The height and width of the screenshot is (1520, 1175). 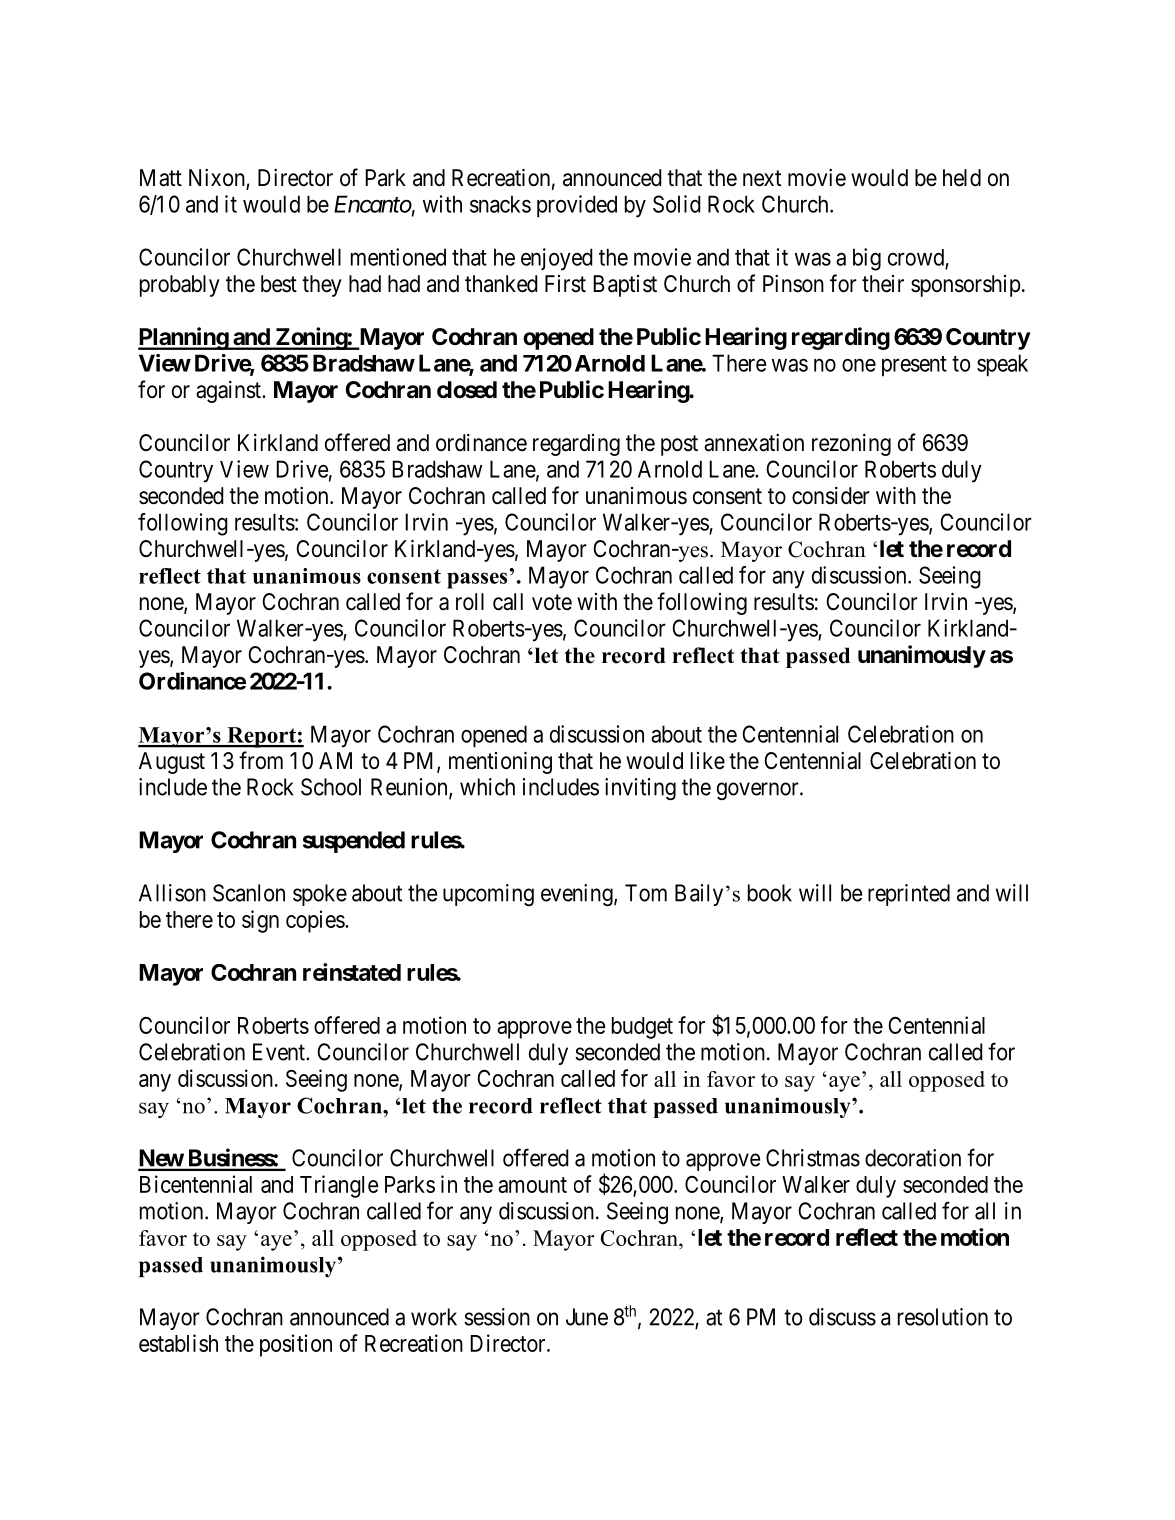 I want to click on June, so click(x=587, y=1317).
